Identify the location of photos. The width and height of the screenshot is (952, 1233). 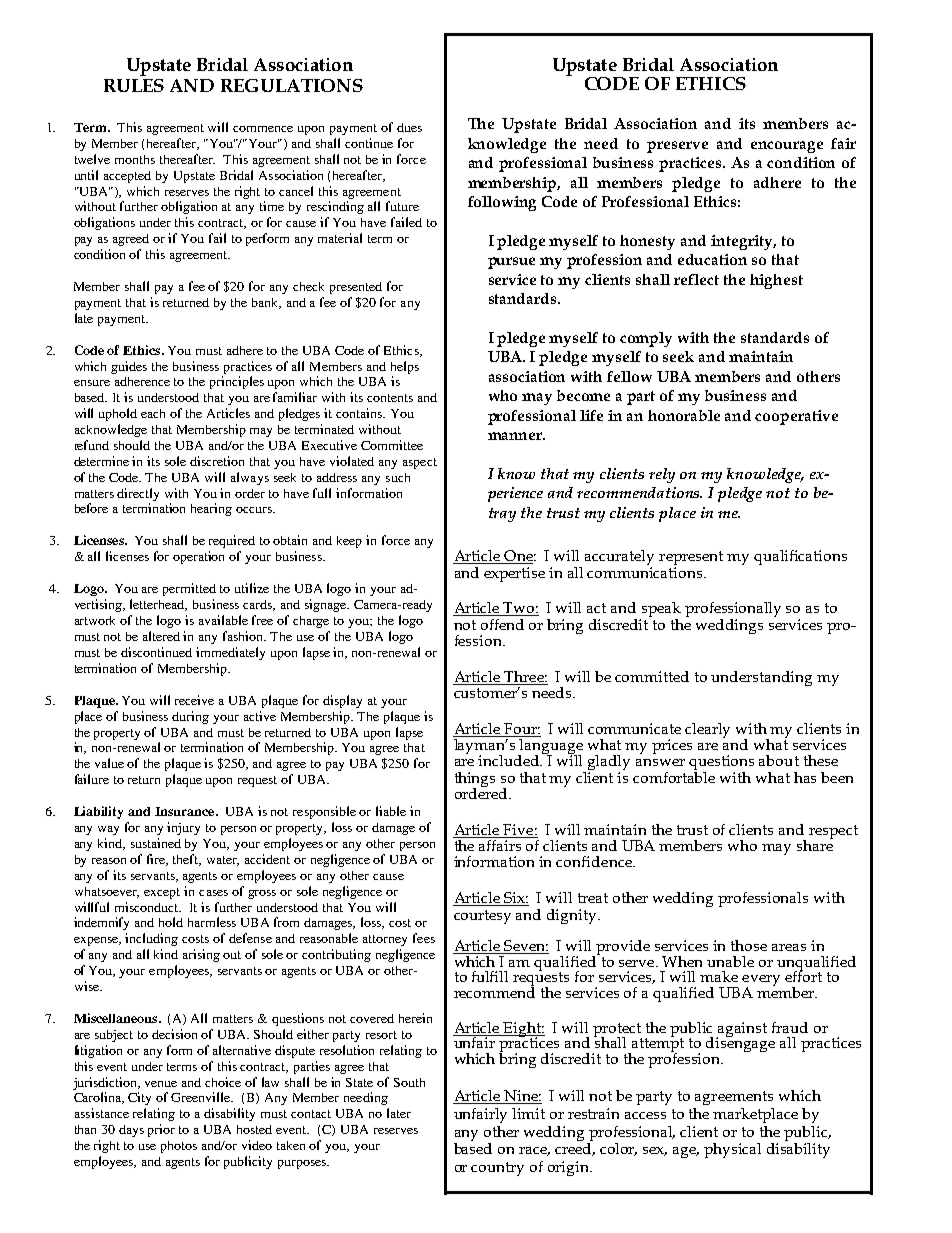
(179, 1147).
